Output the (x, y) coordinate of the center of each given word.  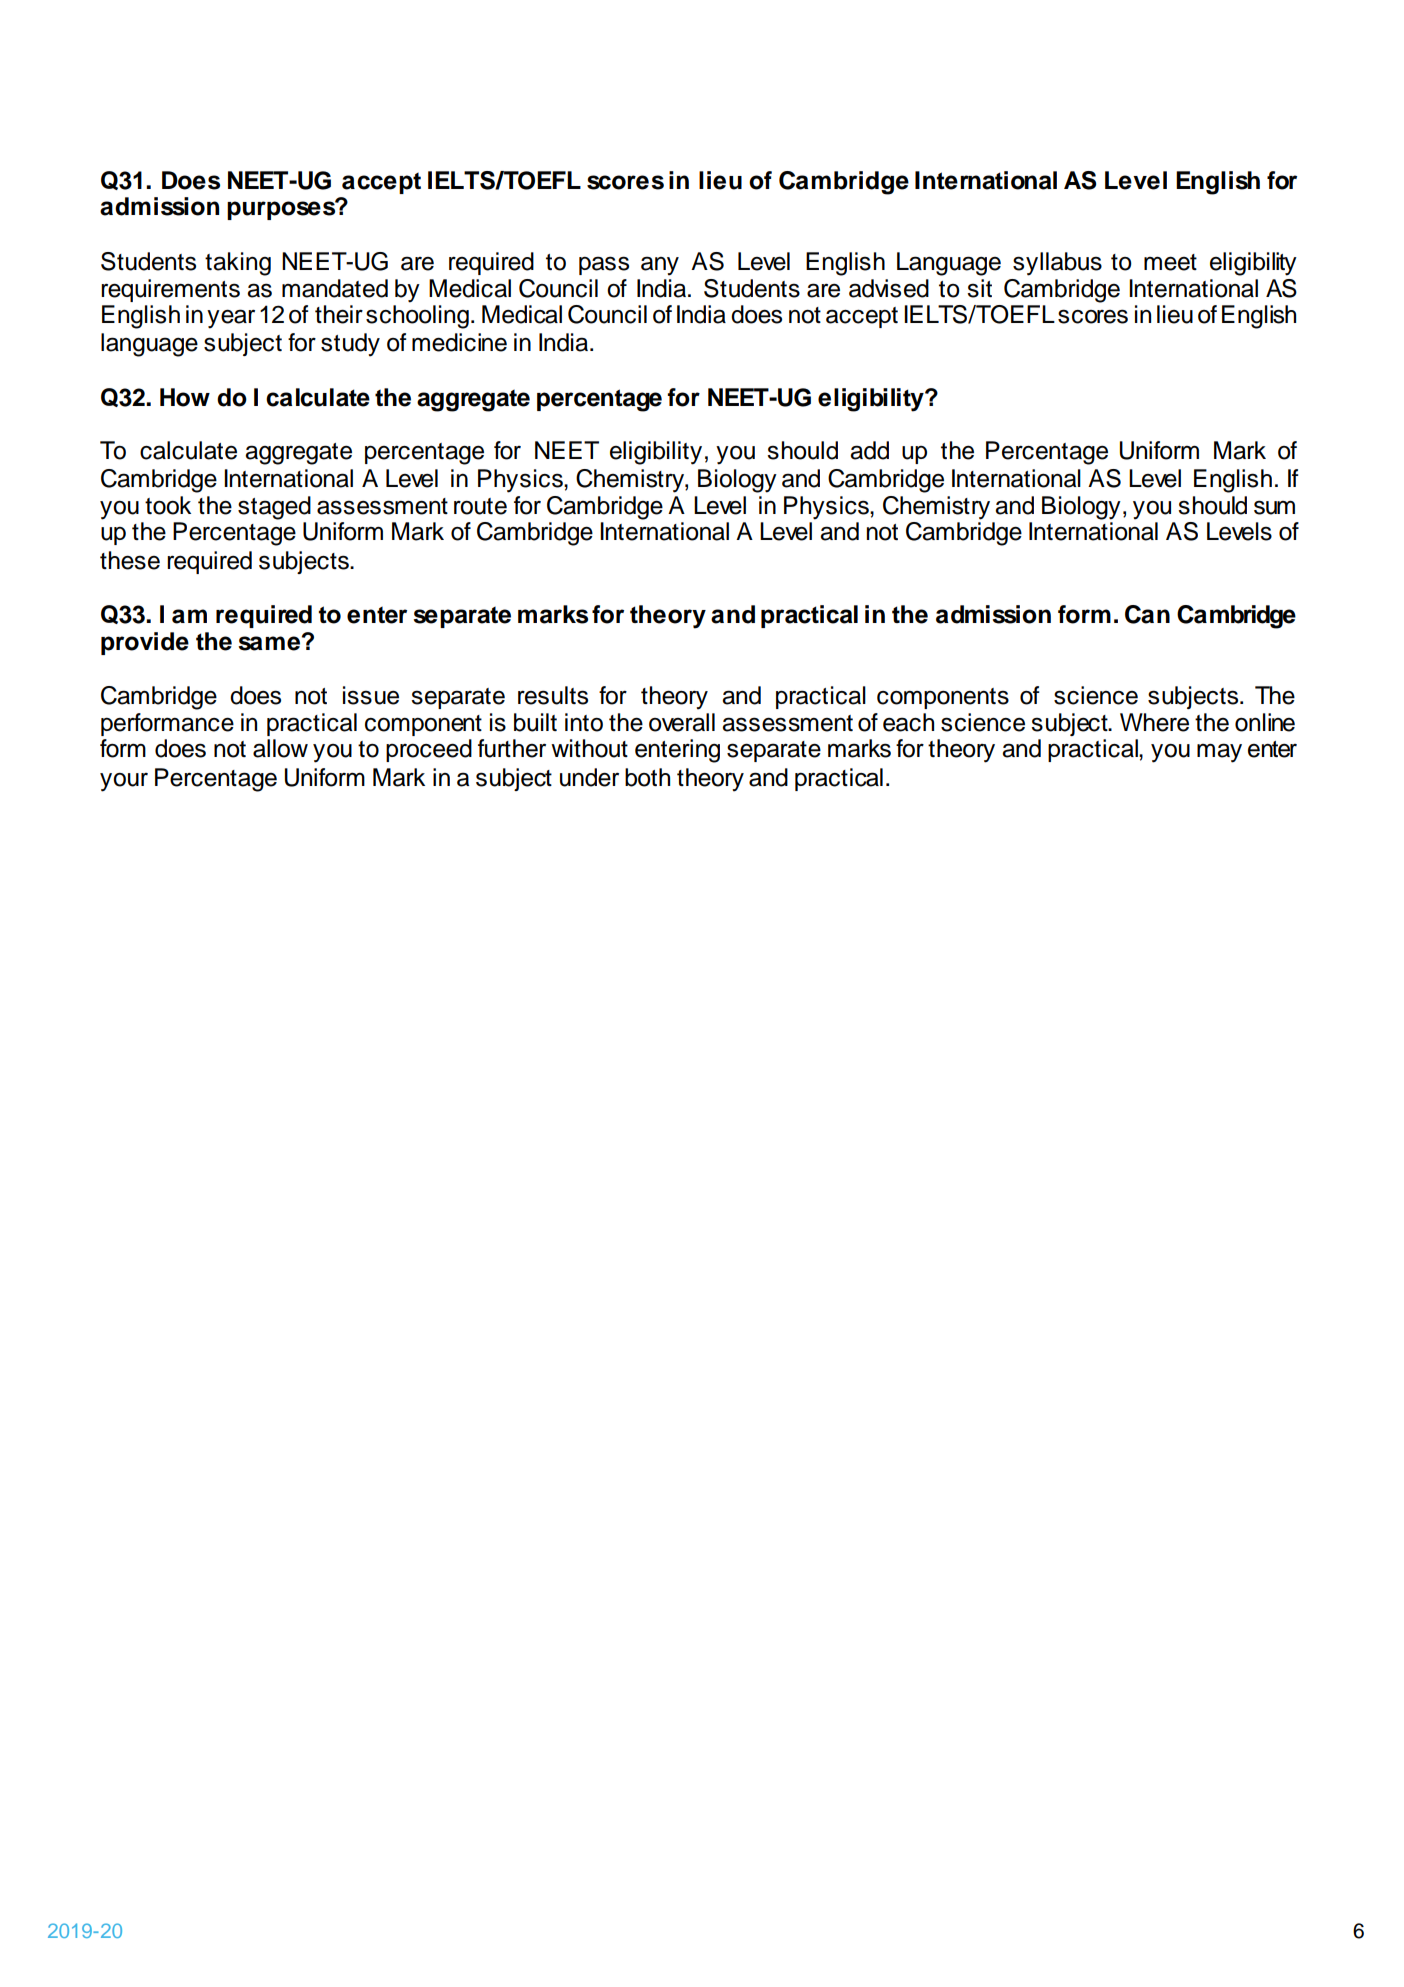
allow (280, 748)
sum (1274, 507)
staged (274, 508)
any (660, 266)
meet (1170, 262)
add (869, 450)
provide (145, 643)
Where (1154, 722)
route (480, 506)
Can (1147, 614)
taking (238, 264)
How (185, 397)
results (553, 695)
